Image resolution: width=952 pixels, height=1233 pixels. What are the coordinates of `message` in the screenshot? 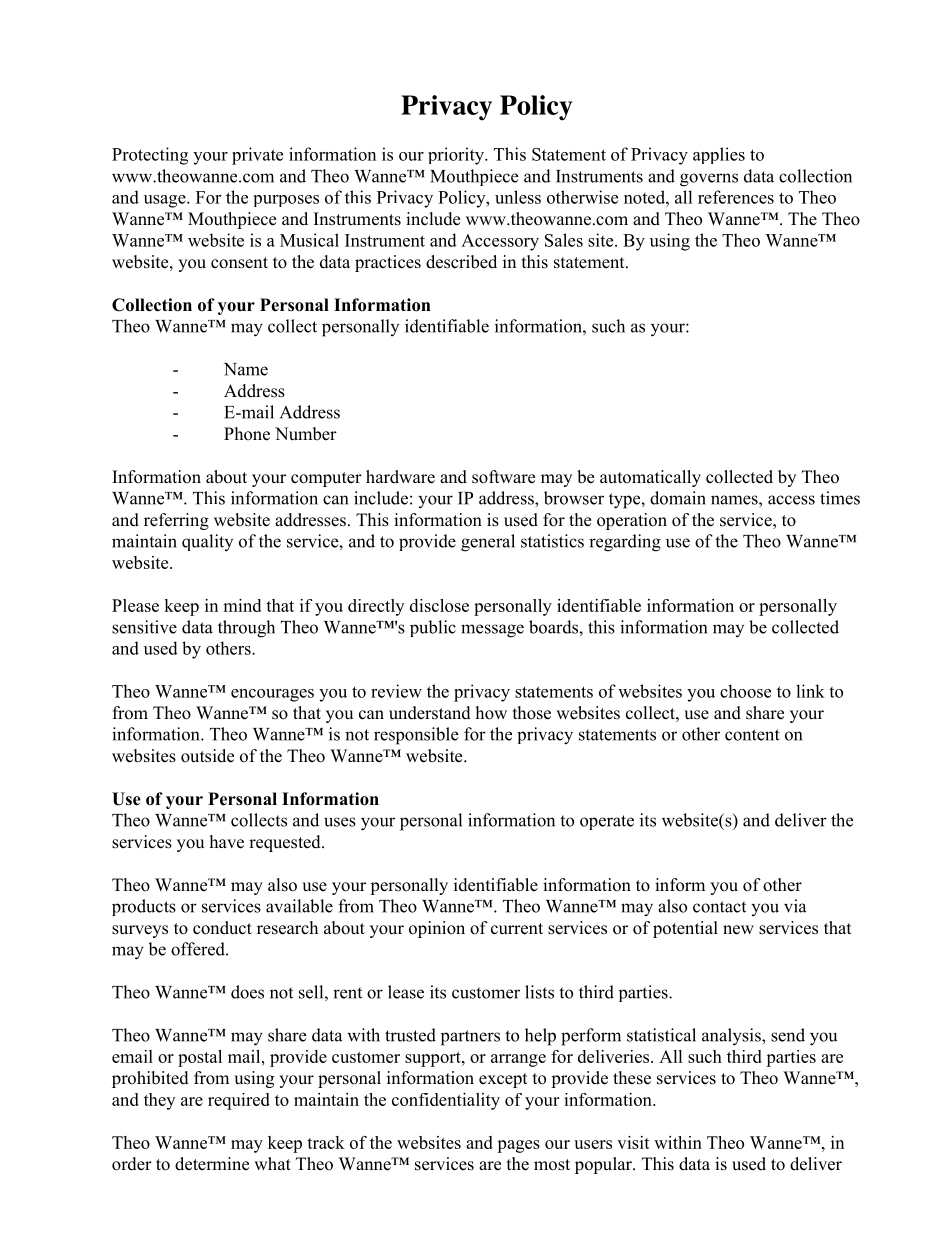 It's located at (492, 631).
